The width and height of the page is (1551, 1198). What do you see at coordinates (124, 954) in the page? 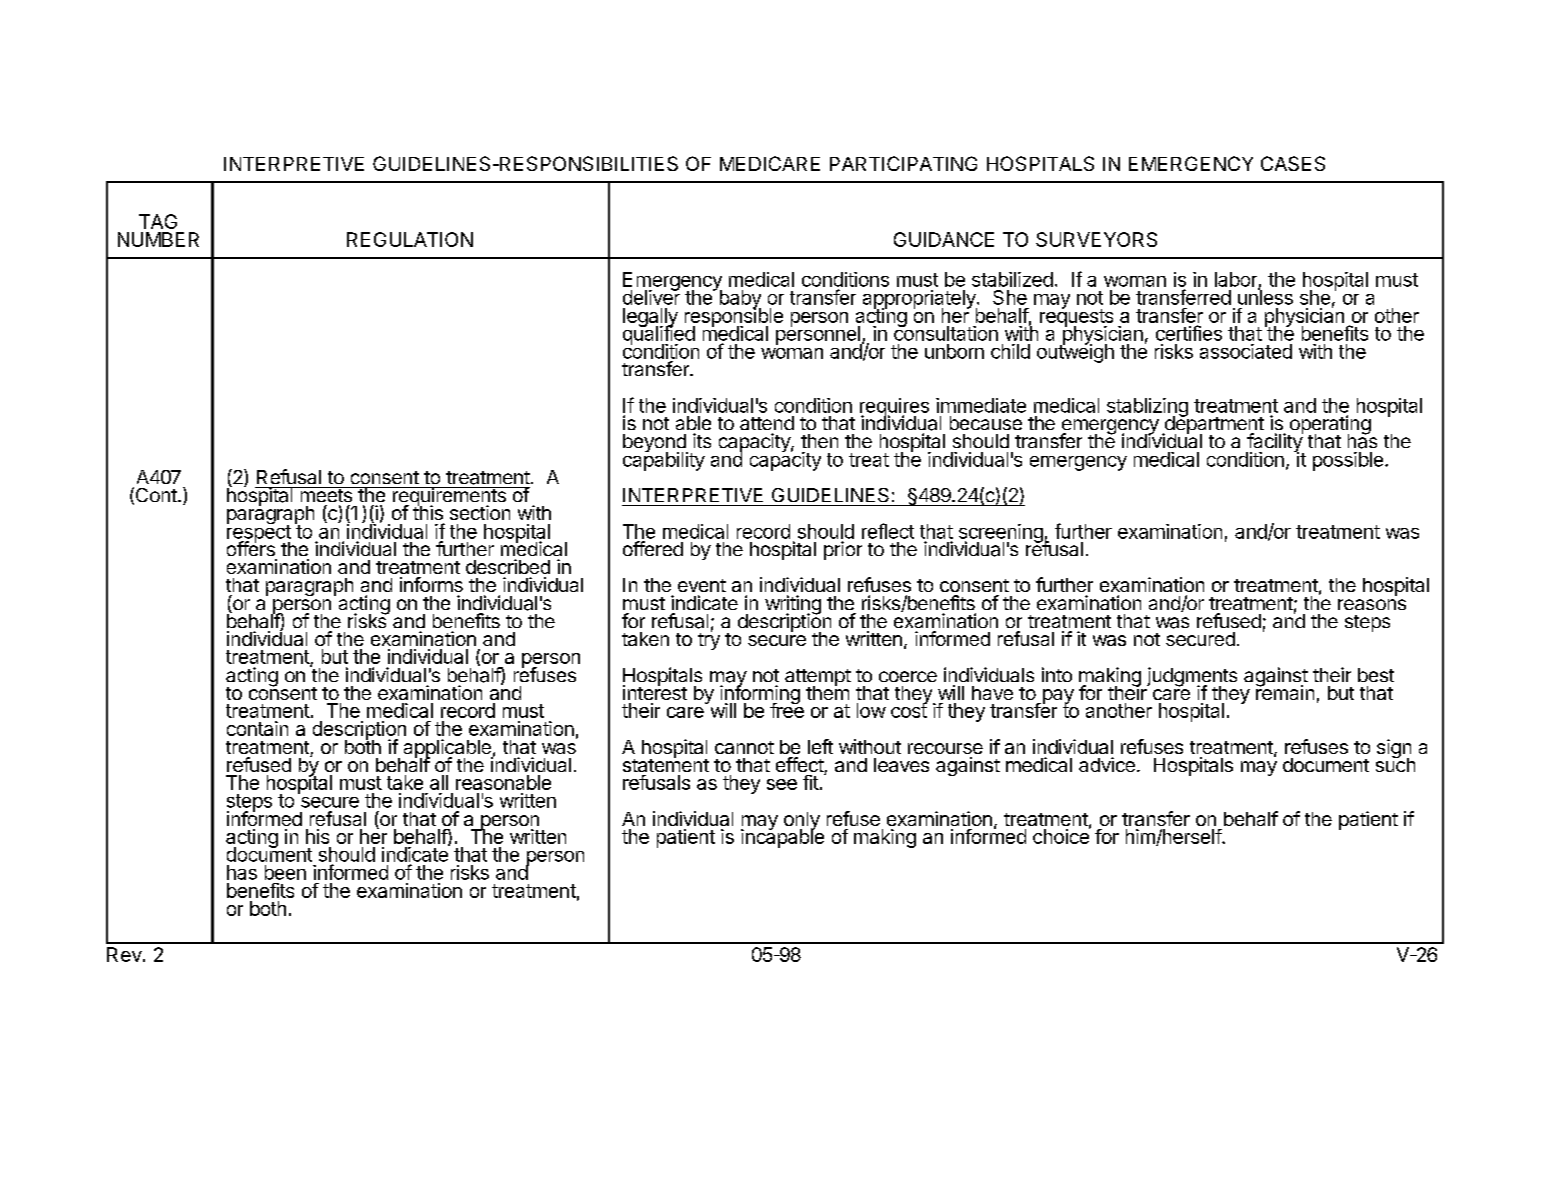
I see `Rev` at bounding box center [124, 954].
